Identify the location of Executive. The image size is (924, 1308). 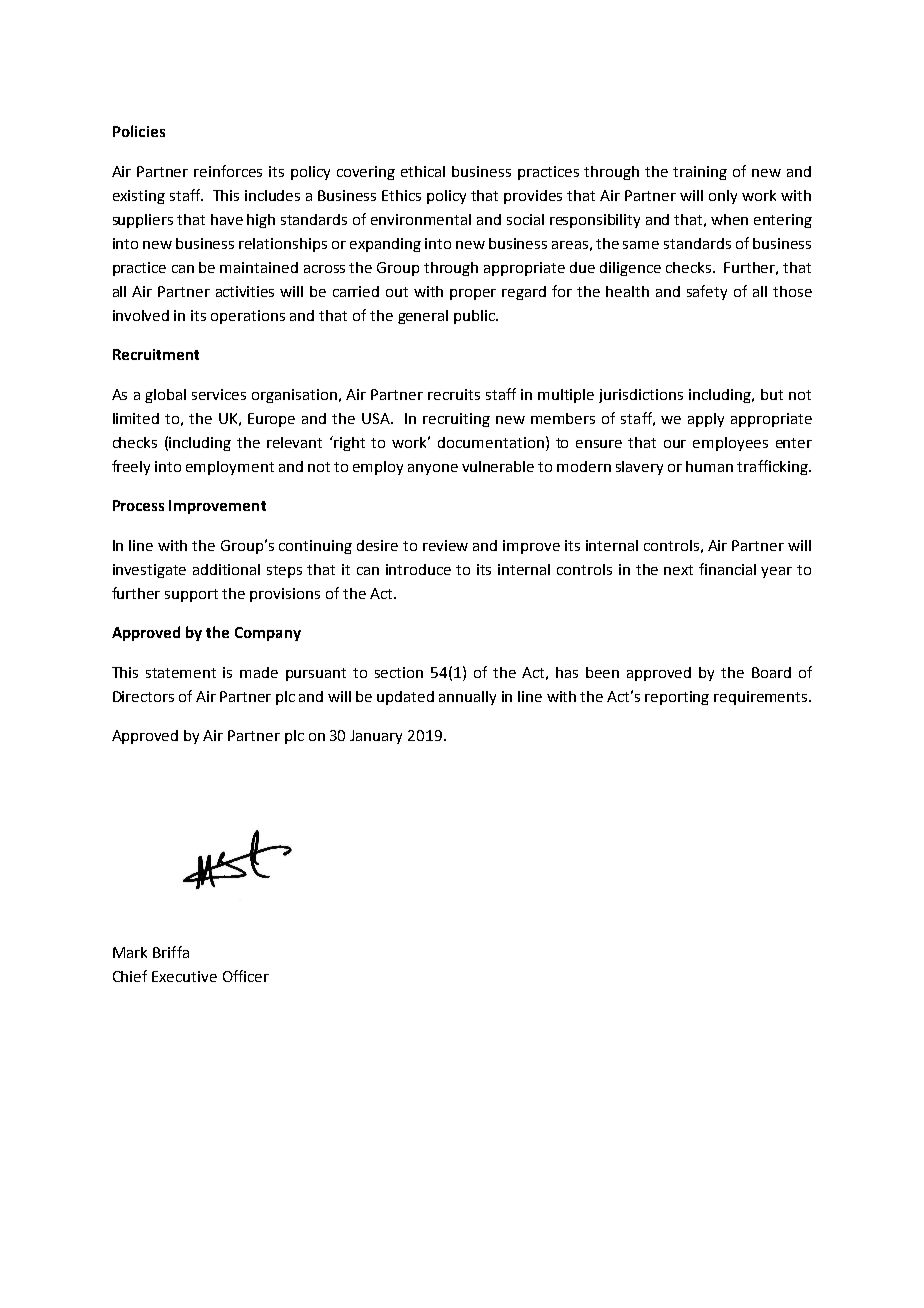
(184, 976).
